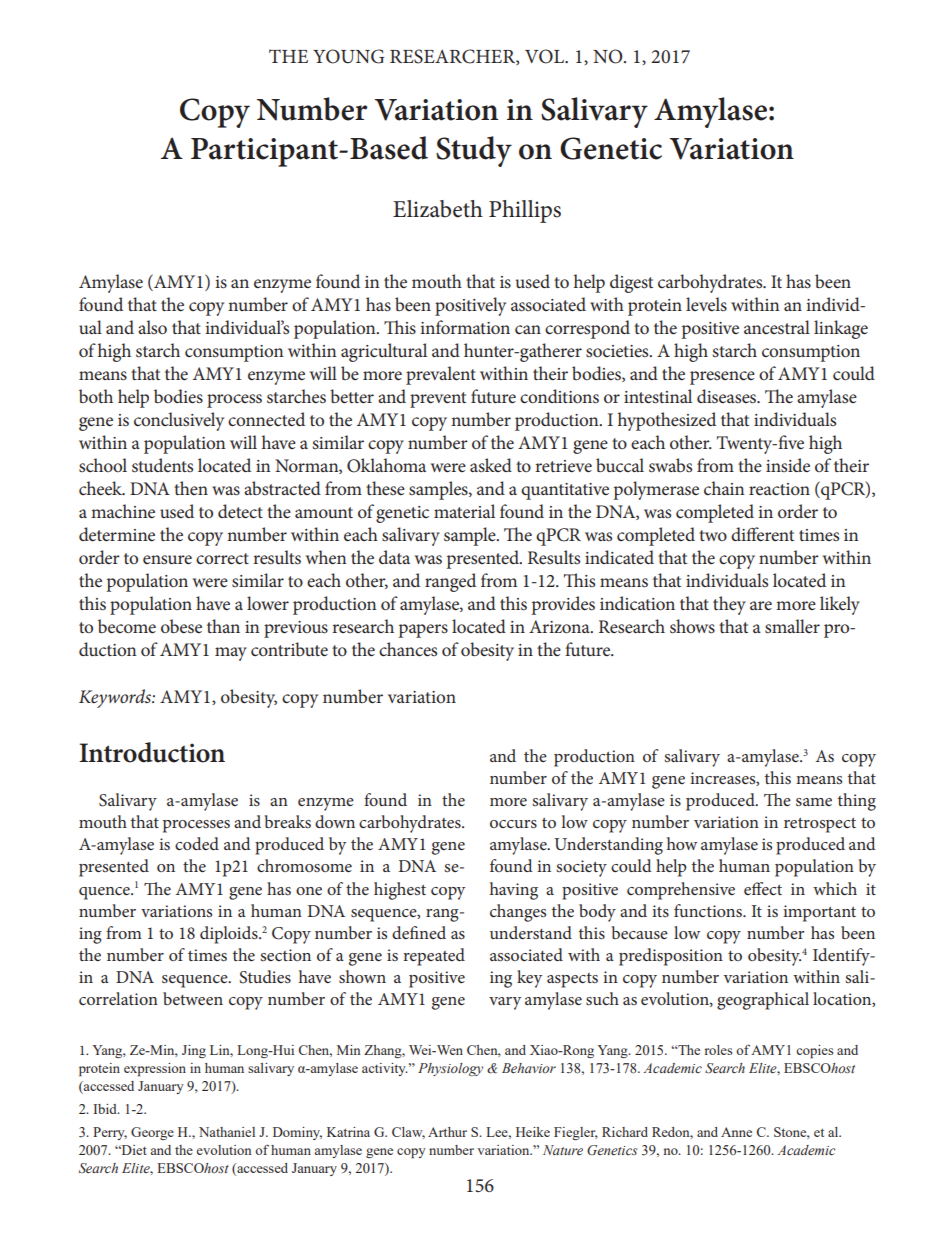 This screenshot has width=952, height=1233. I want to click on same, so click(814, 802).
